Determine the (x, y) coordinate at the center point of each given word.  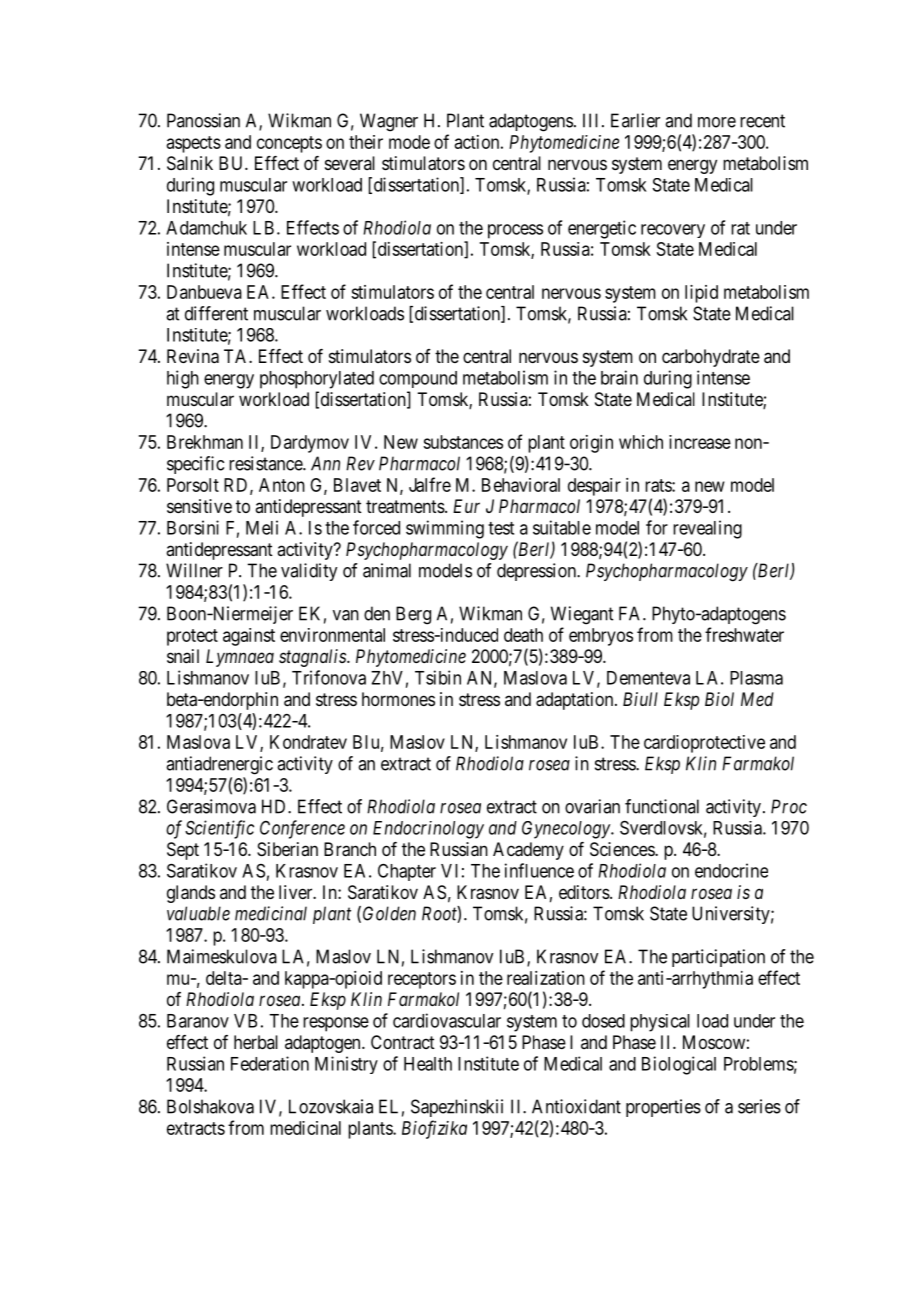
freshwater (744, 634)
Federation (270, 1063)
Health (428, 1064)
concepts (289, 144)
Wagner (389, 122)
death (523, 635)
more (717, 122)
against (249, 637)
